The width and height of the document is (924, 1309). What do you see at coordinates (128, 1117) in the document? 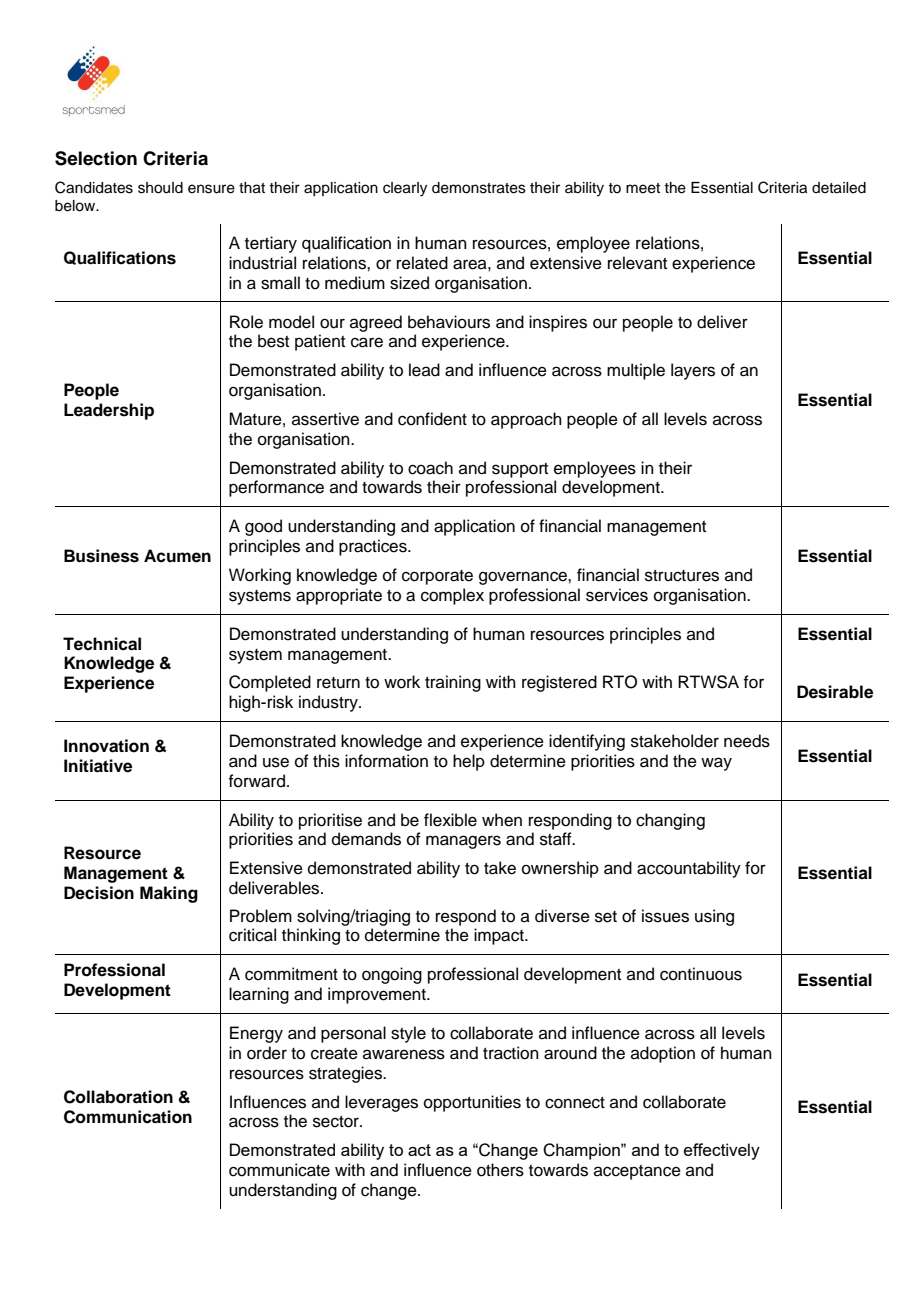
I see `Communication` at bounding box center [128, 1117].
